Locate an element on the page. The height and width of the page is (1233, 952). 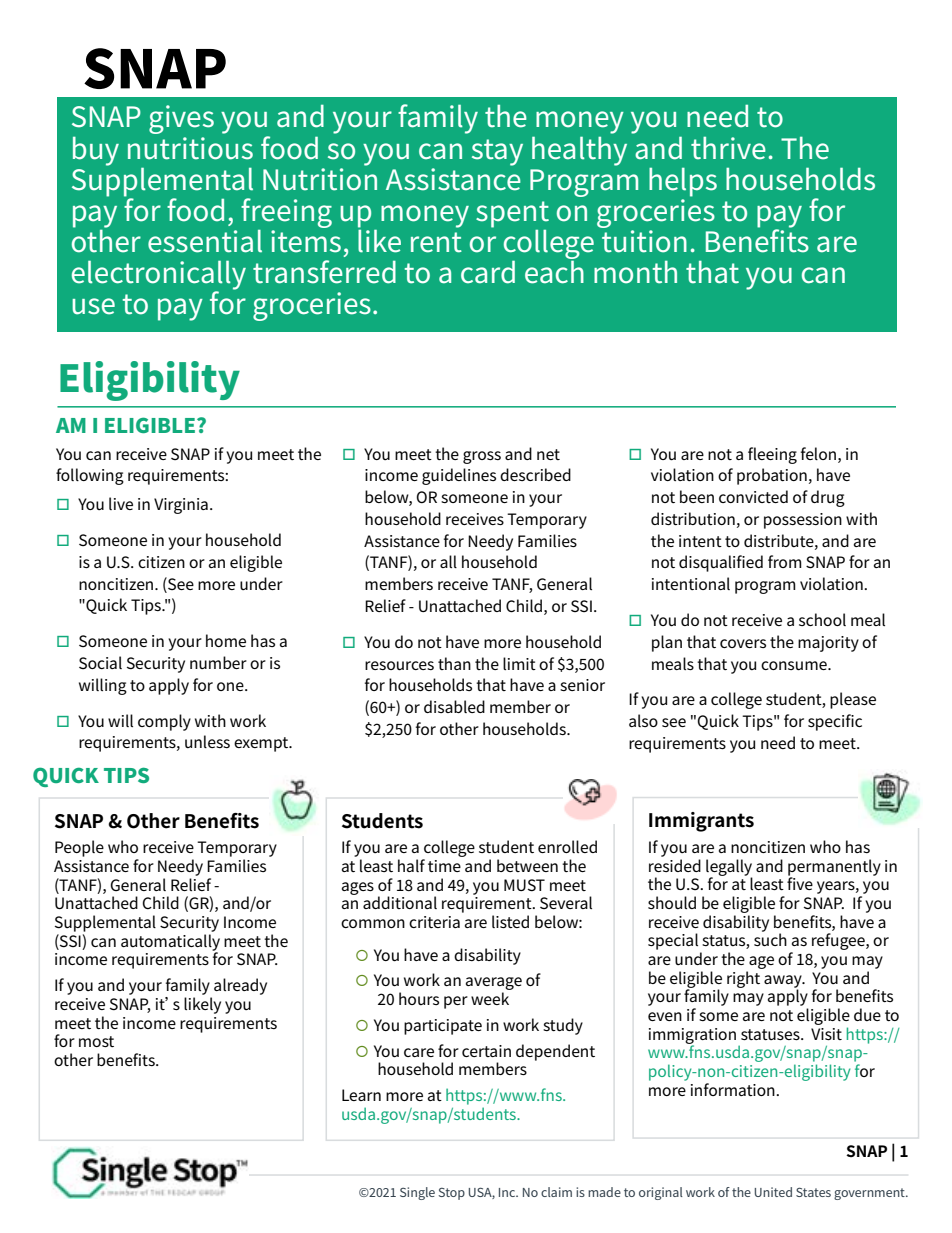
guidelines is located at coordinates (459, 476).
